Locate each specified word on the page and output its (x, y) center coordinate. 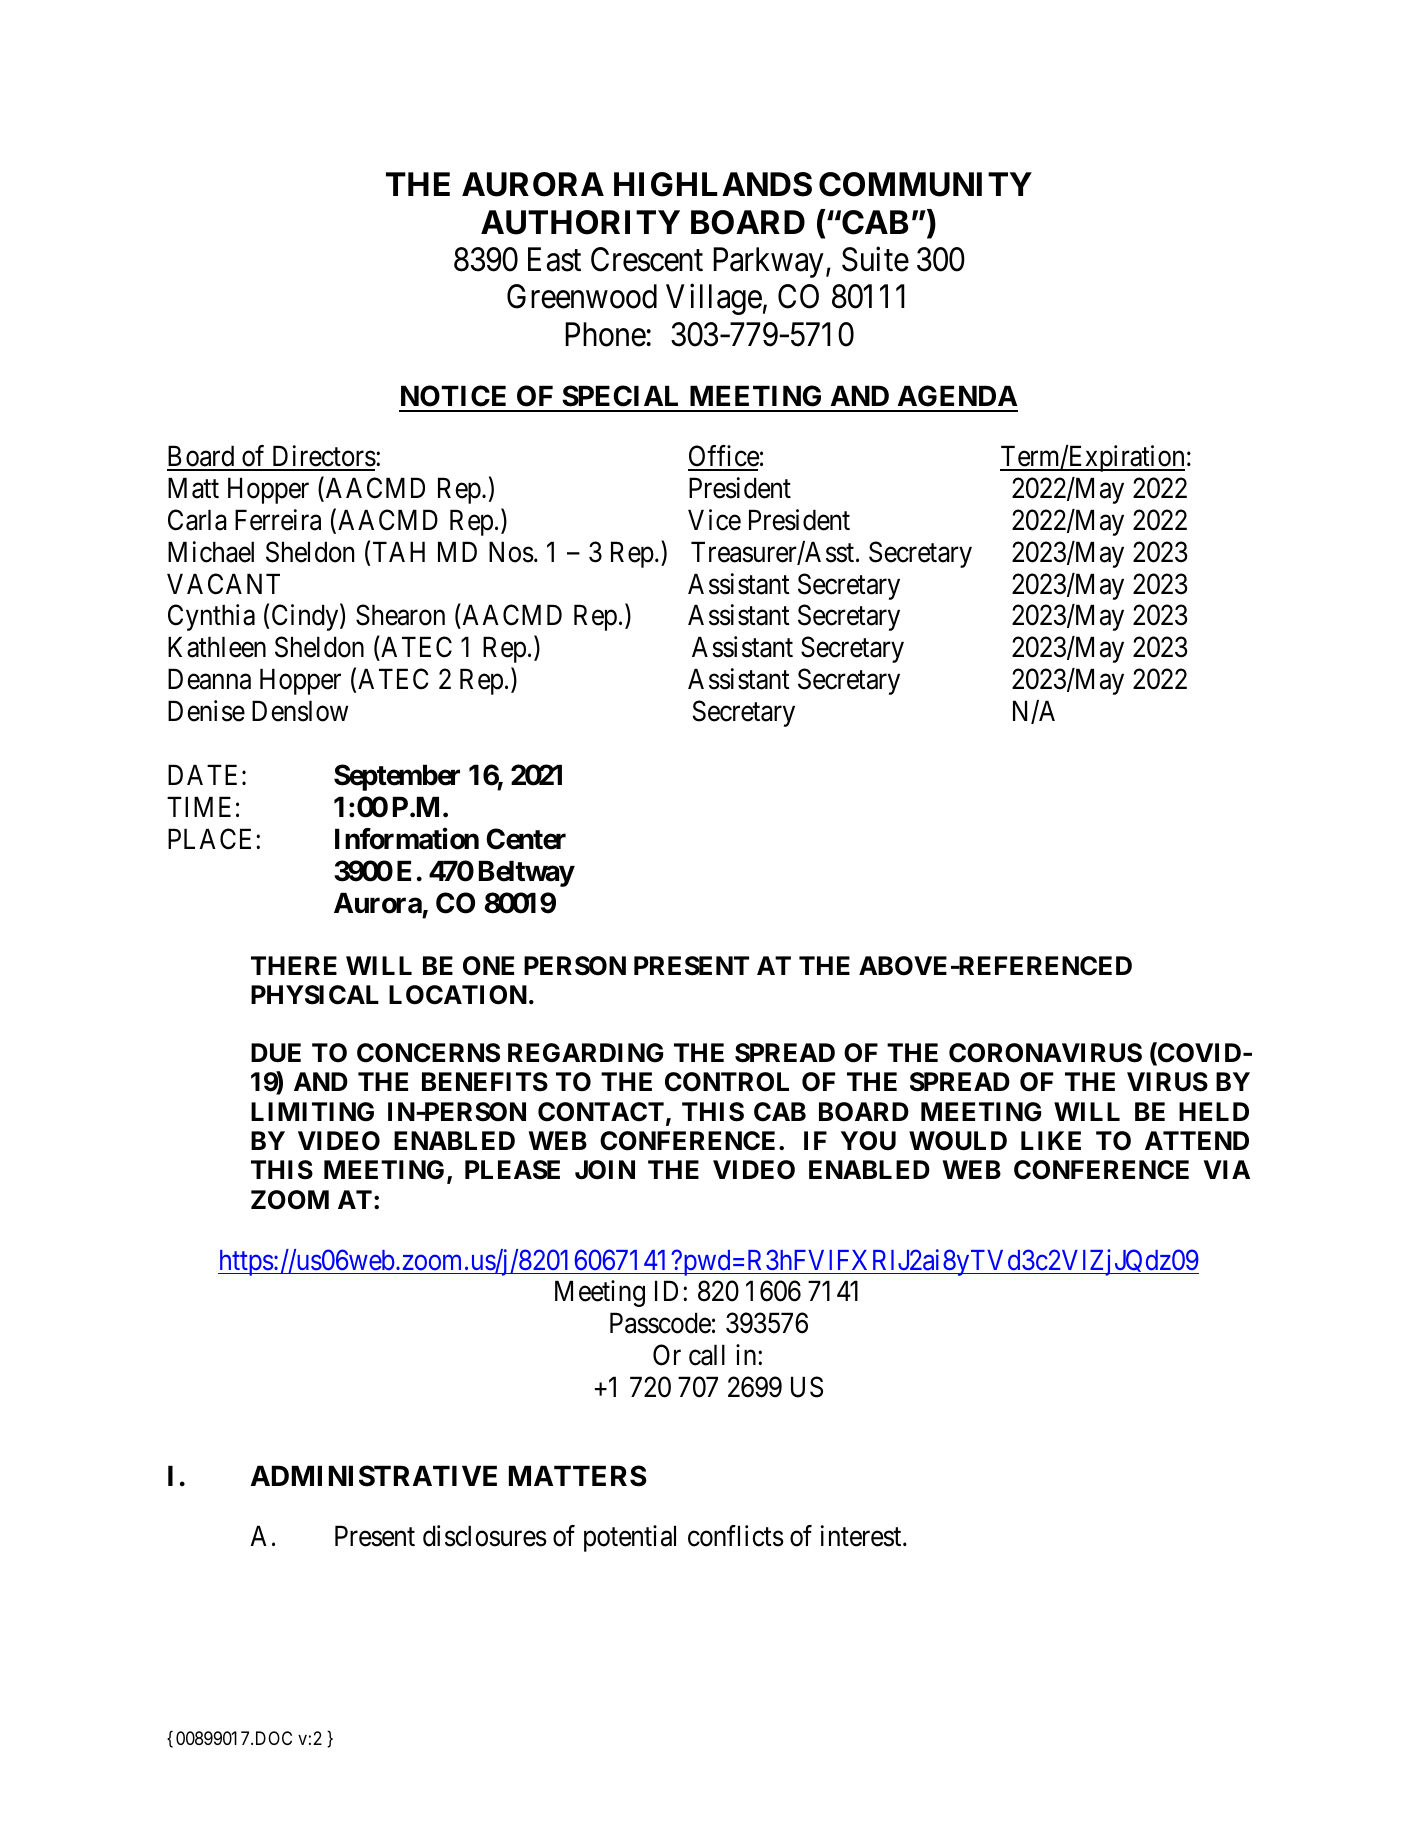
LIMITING (312, 1112)
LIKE (1051, 1140)
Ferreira (278, 520)
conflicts (736, 1536)
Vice (714, 520)
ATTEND (1197, 1140)
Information (407, 839)
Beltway (527, 873)
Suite (875, 259)
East (554, 259)
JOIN (605, 1170)
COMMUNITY (925, 184)
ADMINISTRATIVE (374, 1476)
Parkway (768, 262)
